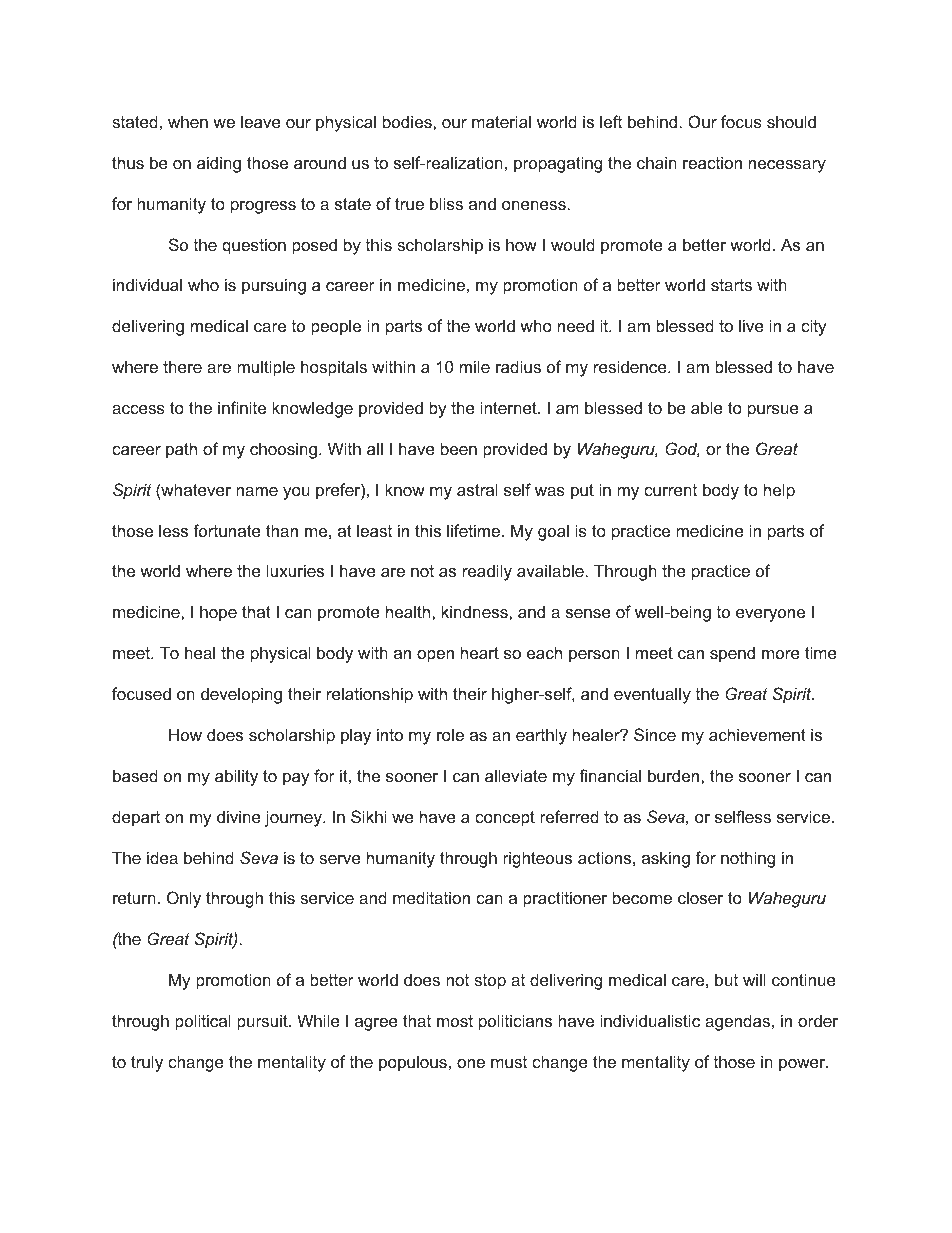  What do you see at coordinates (712, 162) in the document?
I see `reaction` at bounding box center [712, 162].
